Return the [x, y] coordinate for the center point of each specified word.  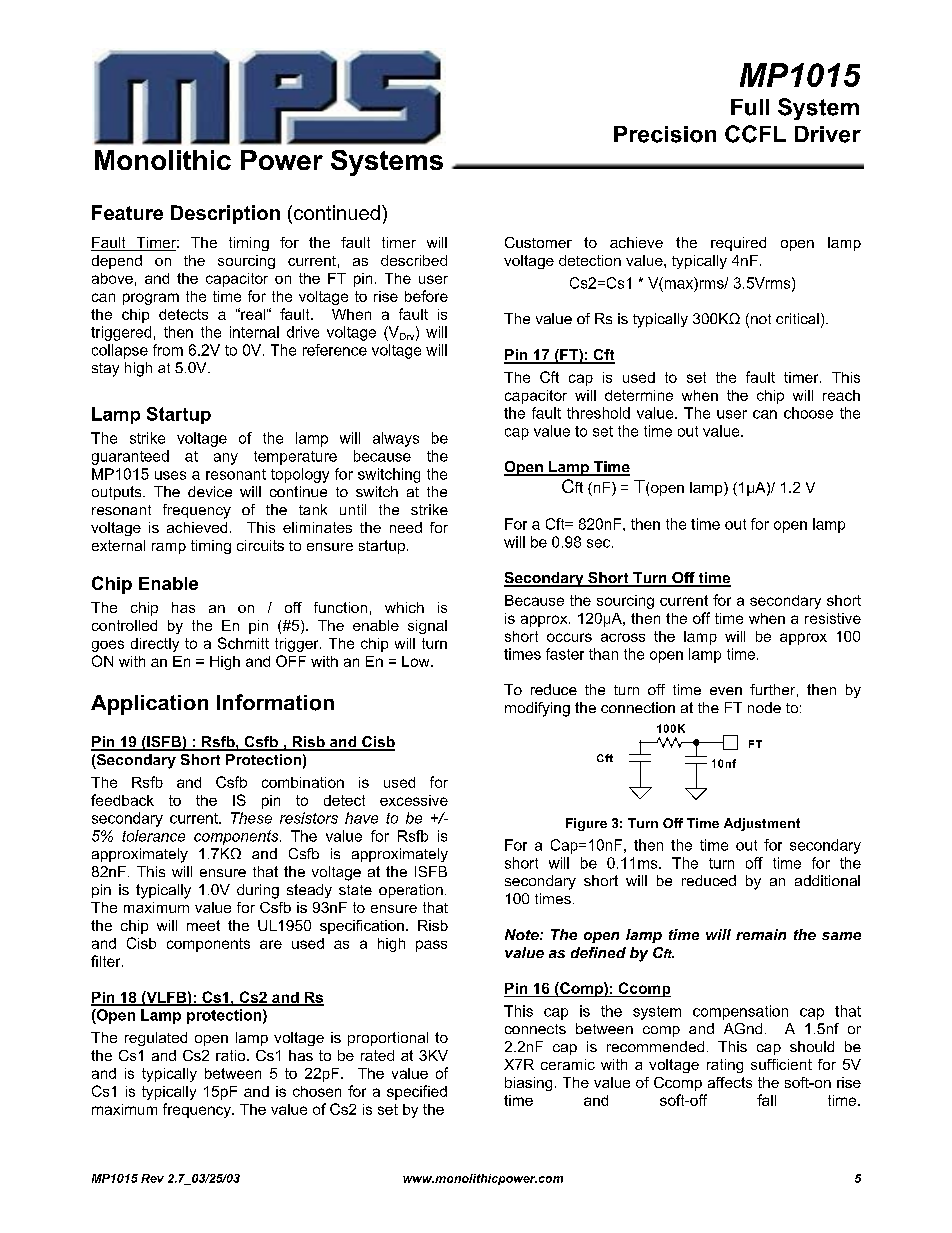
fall [766, 1100]
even [726, 691]
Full [750, 107]
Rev [152, 1178]
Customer [538, 242]
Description [225, 214]
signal [427, 627]
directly [155, 645]
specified [417, 1092]
